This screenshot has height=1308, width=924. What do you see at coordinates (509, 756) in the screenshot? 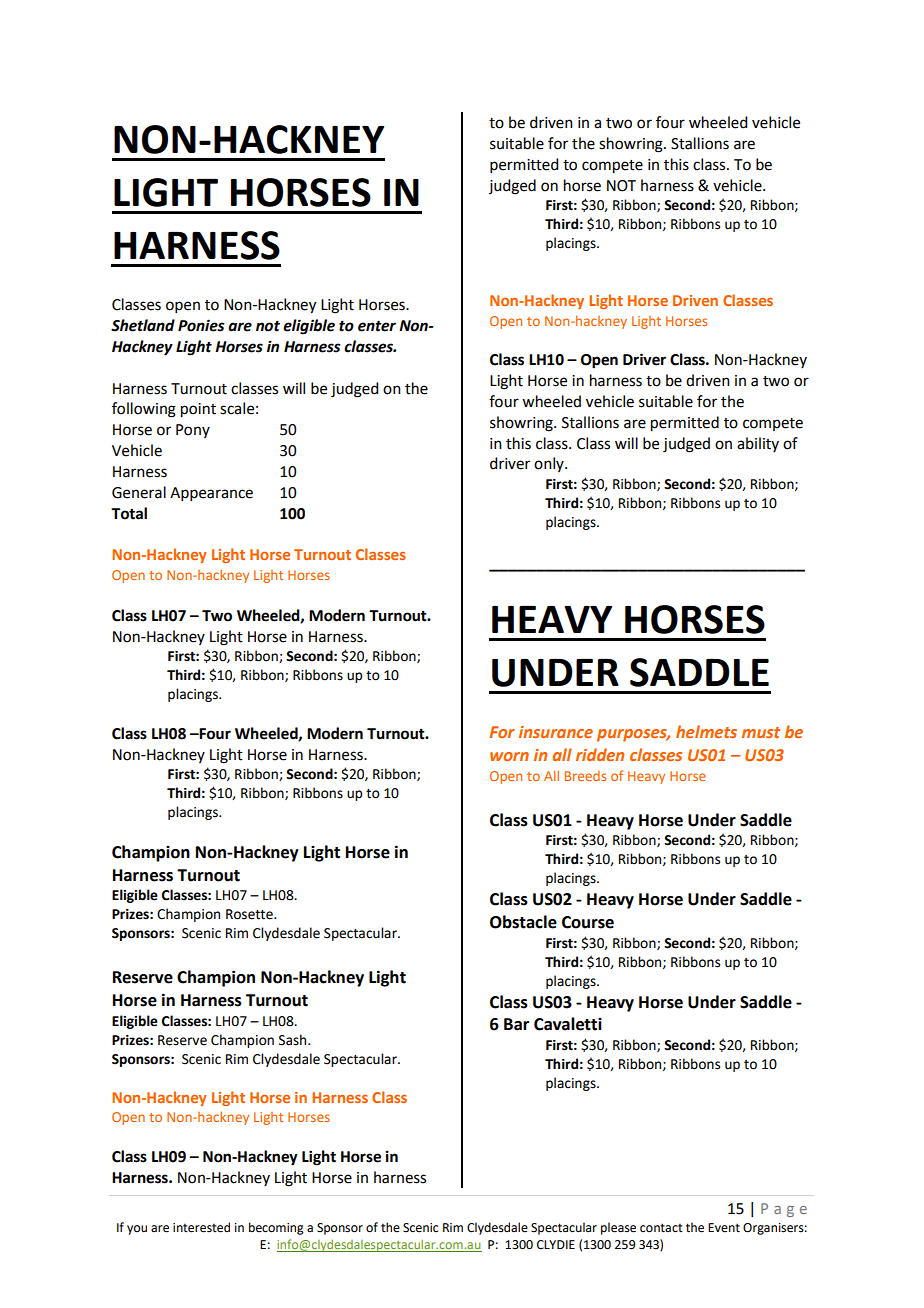
I see `worn` at bounding box center [509, 756].
